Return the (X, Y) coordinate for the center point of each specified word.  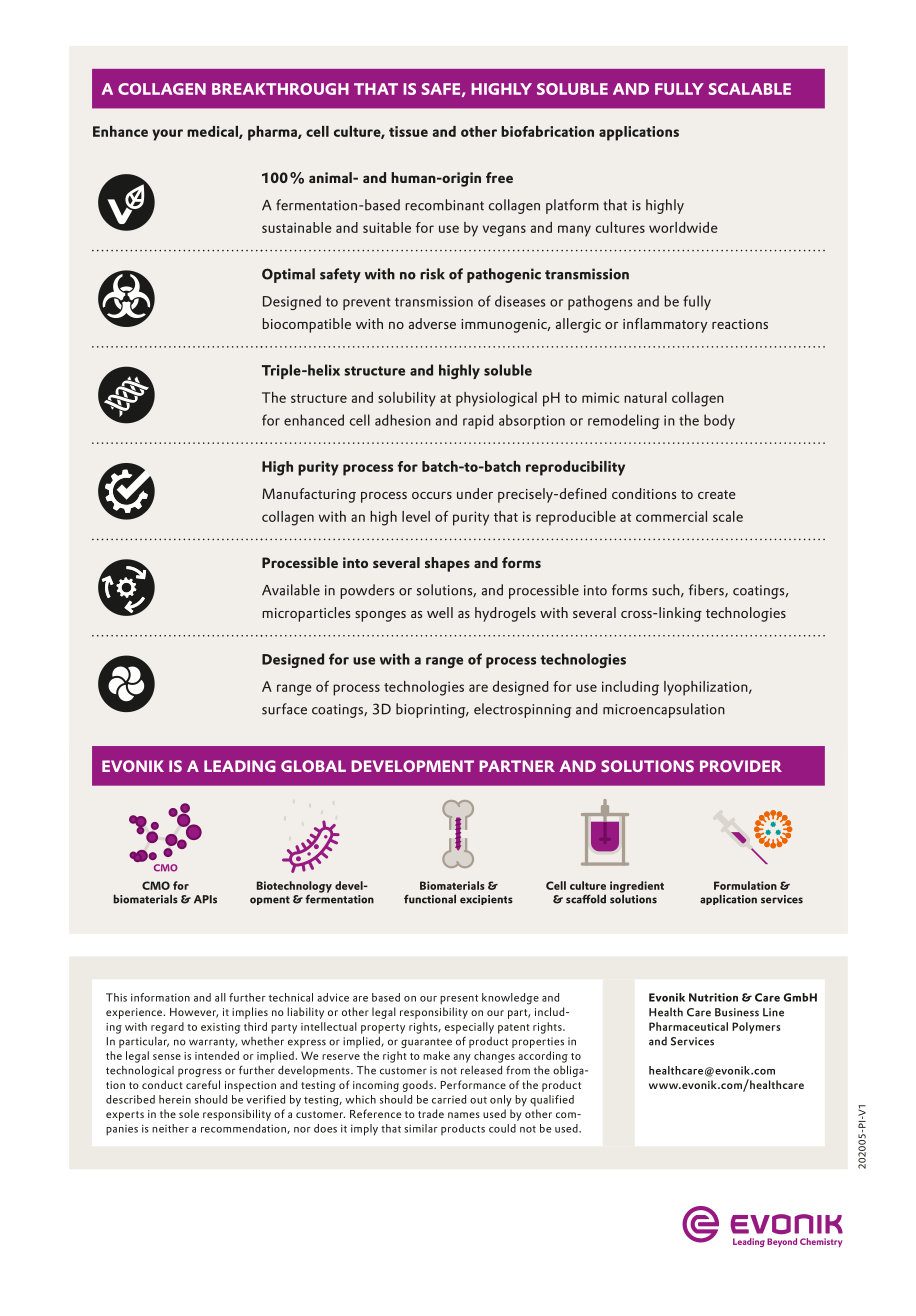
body (719, 421)
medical (213, 132)
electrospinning (523, 710)
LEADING (240, 766)
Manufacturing (309, 495)
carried (449, 1099)
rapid (478, 421)
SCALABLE (750, 89)
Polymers (756, 1028)
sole (189, 1113)
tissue (408, 131)
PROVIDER (741, 766)
